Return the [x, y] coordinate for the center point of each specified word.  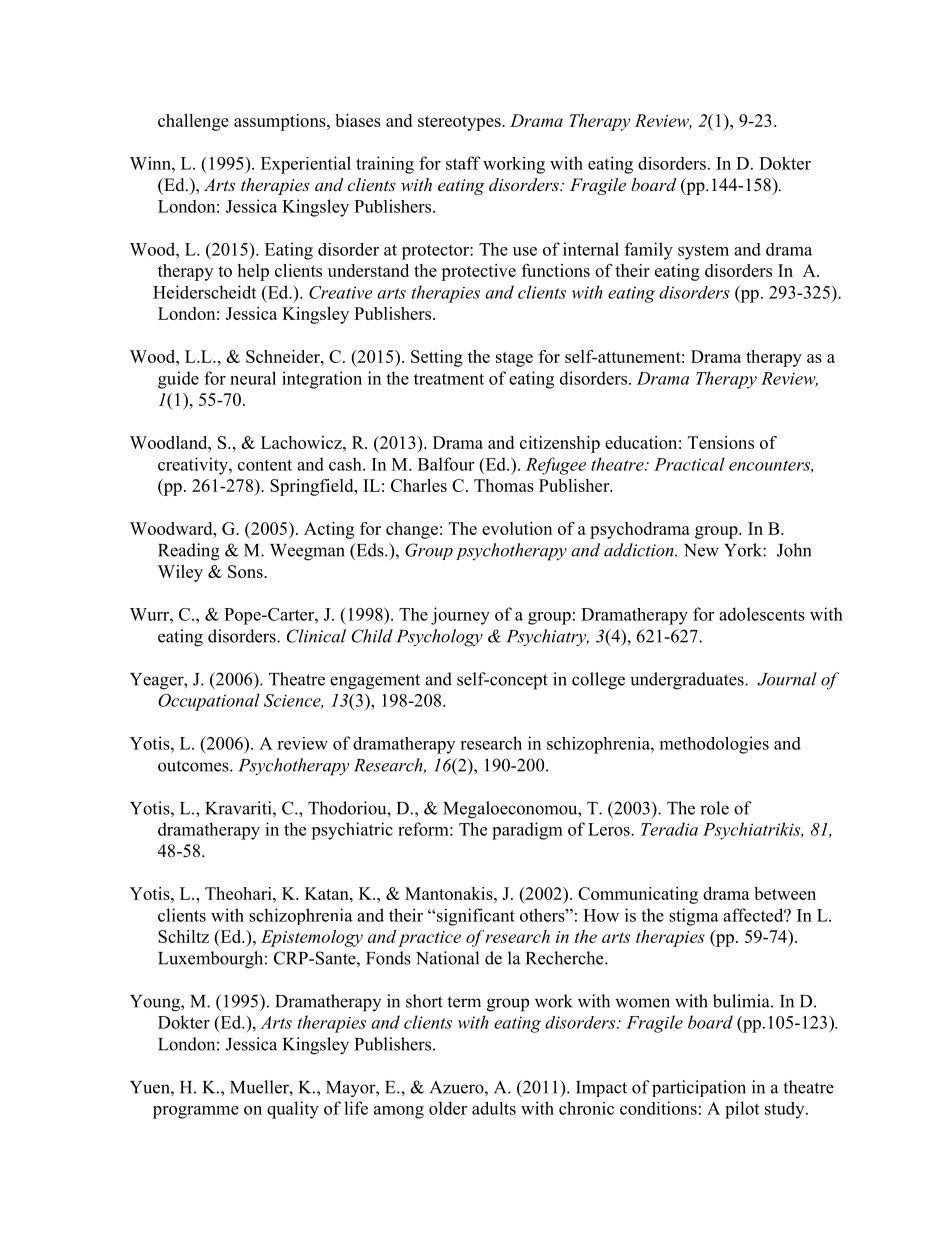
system [703, 252]
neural [253, 378]
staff [463, 163]
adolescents [762, 614]
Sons [246, 571]
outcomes [194, 766]
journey [460, 616]
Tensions [721, 442]
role [714, 808]
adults [494, 1108]
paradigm [527, 831]
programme [196, 1112]
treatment [449, 379]
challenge [193, 122]
